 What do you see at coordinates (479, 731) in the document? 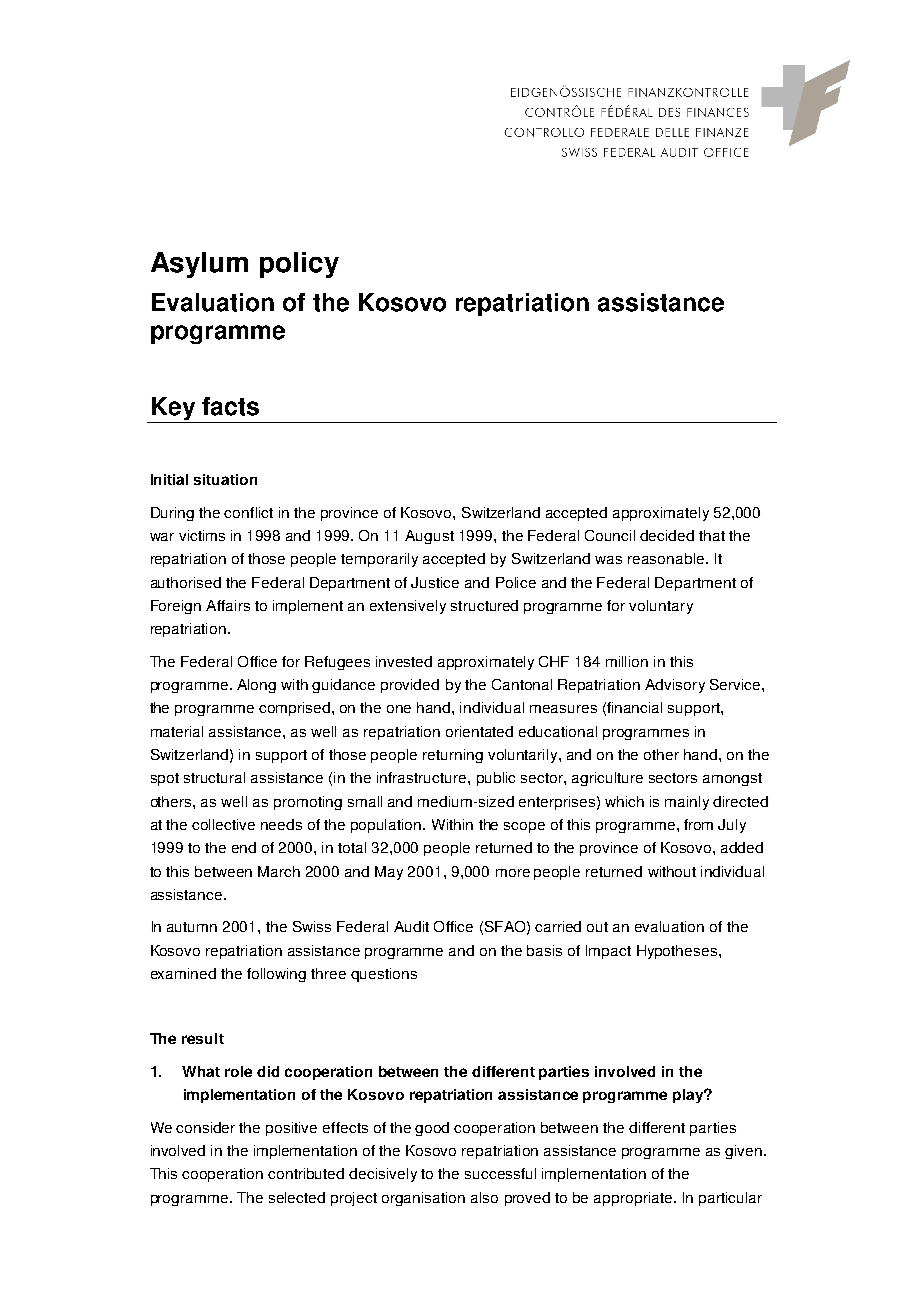
I see `orientated` at bounding box center [479, 731].
